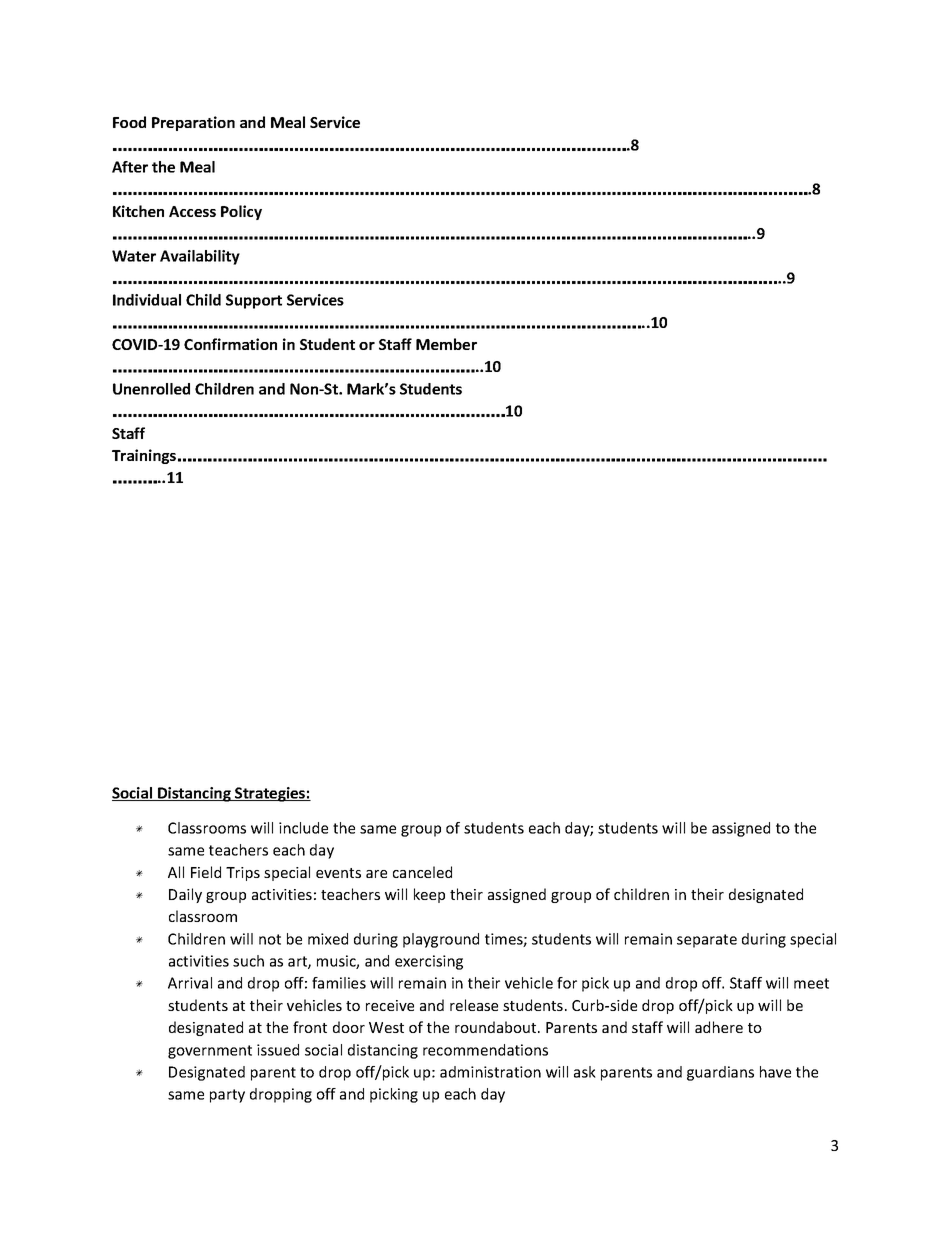 The image size is (952, 1233). I want to click on government, so click(210, 1052).
